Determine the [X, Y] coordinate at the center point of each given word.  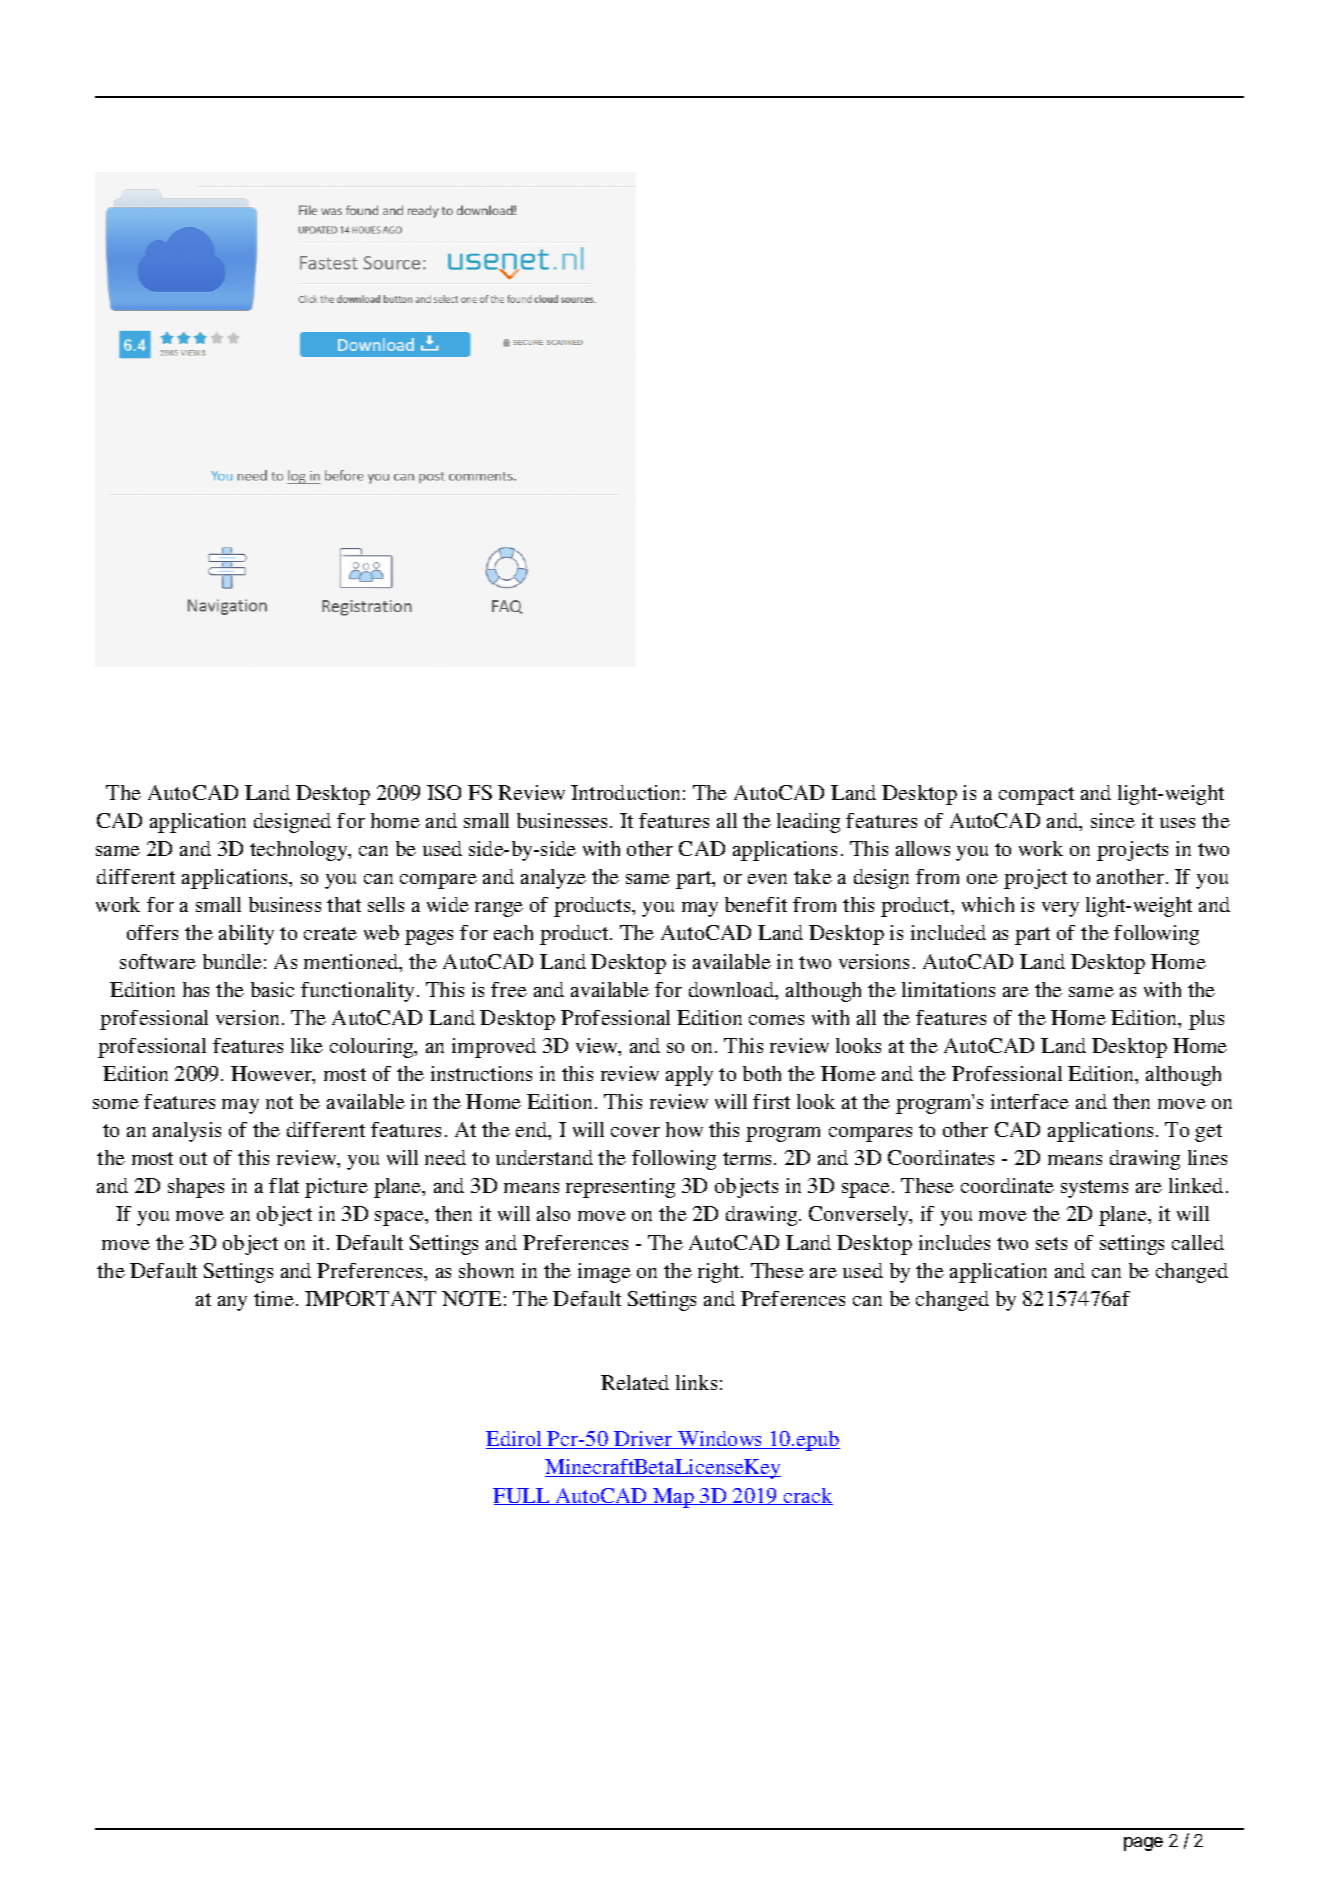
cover [635, 1132]
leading [808, 823]
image [604, 1273]
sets [1051, 1243]
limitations [948, 989]
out [193, 1158]
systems [1094, 1189]
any [232, 1303]
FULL [522, 1496]
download [733, 991]
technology [300, 851]
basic [272, 989]
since [1113, 820]
